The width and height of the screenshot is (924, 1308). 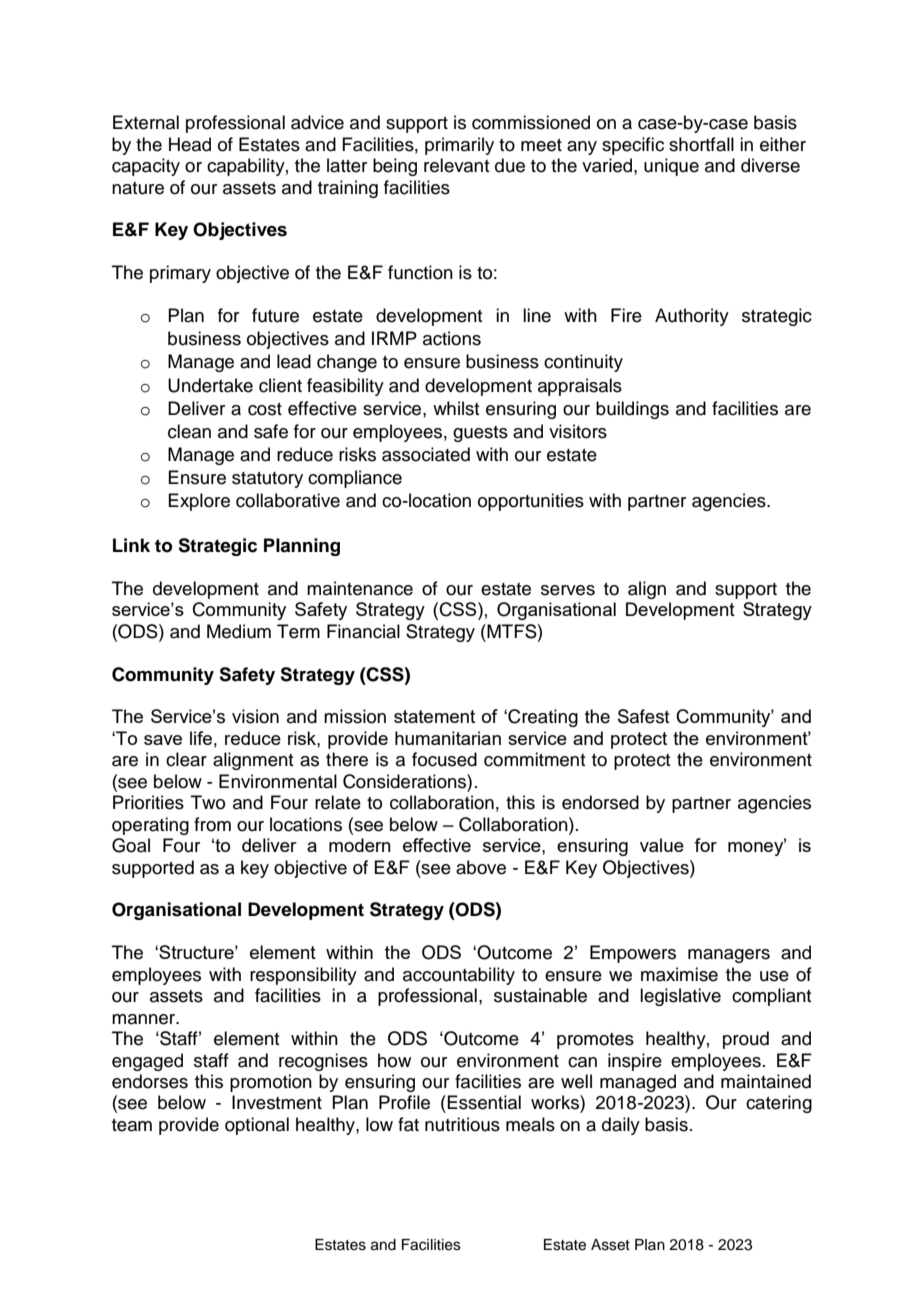 I want to click on focused, so click(x=444, y=759).
